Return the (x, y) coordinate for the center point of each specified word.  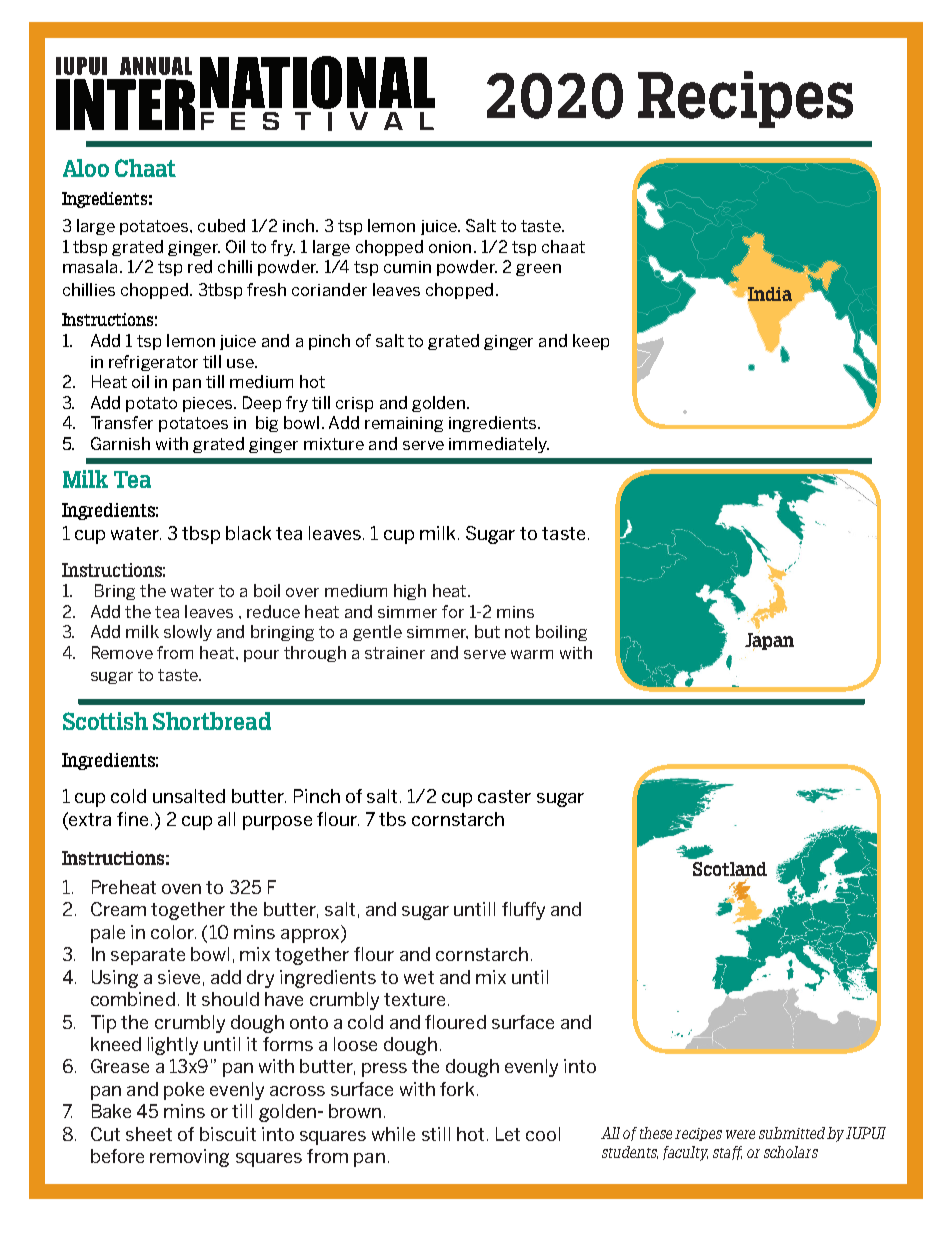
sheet (149, 1134)
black (248, 533)
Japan (769, 641)
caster (504, 796)
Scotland (730, 869)
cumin (407, 267)
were (740, 1134)
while (393, 1134)
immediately (499, 445)
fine (132, 819)
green (538, 270)
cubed (221, 225)
